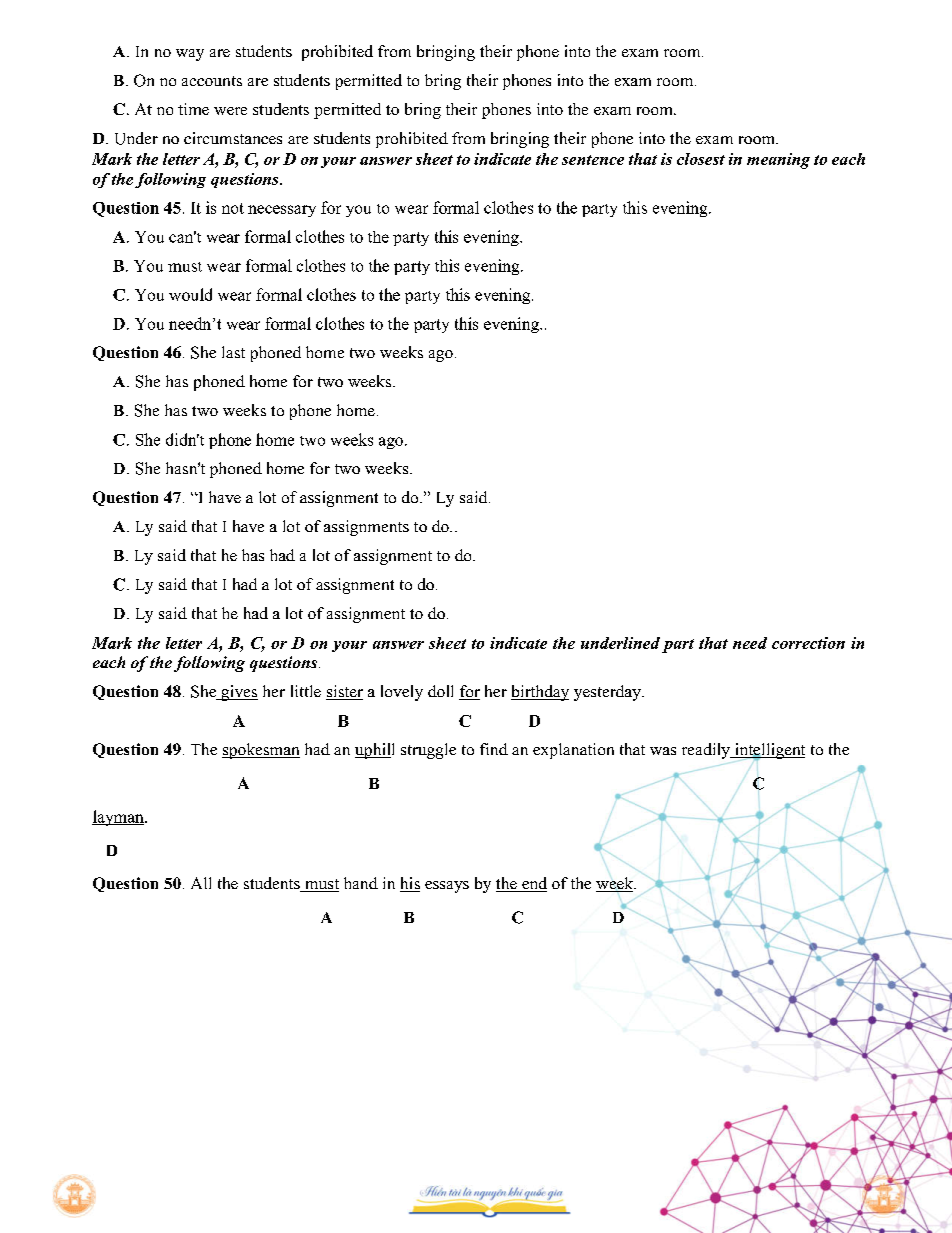 This screenshot has width=952, height=1233. I want to click on essays, so click(447, 887).
